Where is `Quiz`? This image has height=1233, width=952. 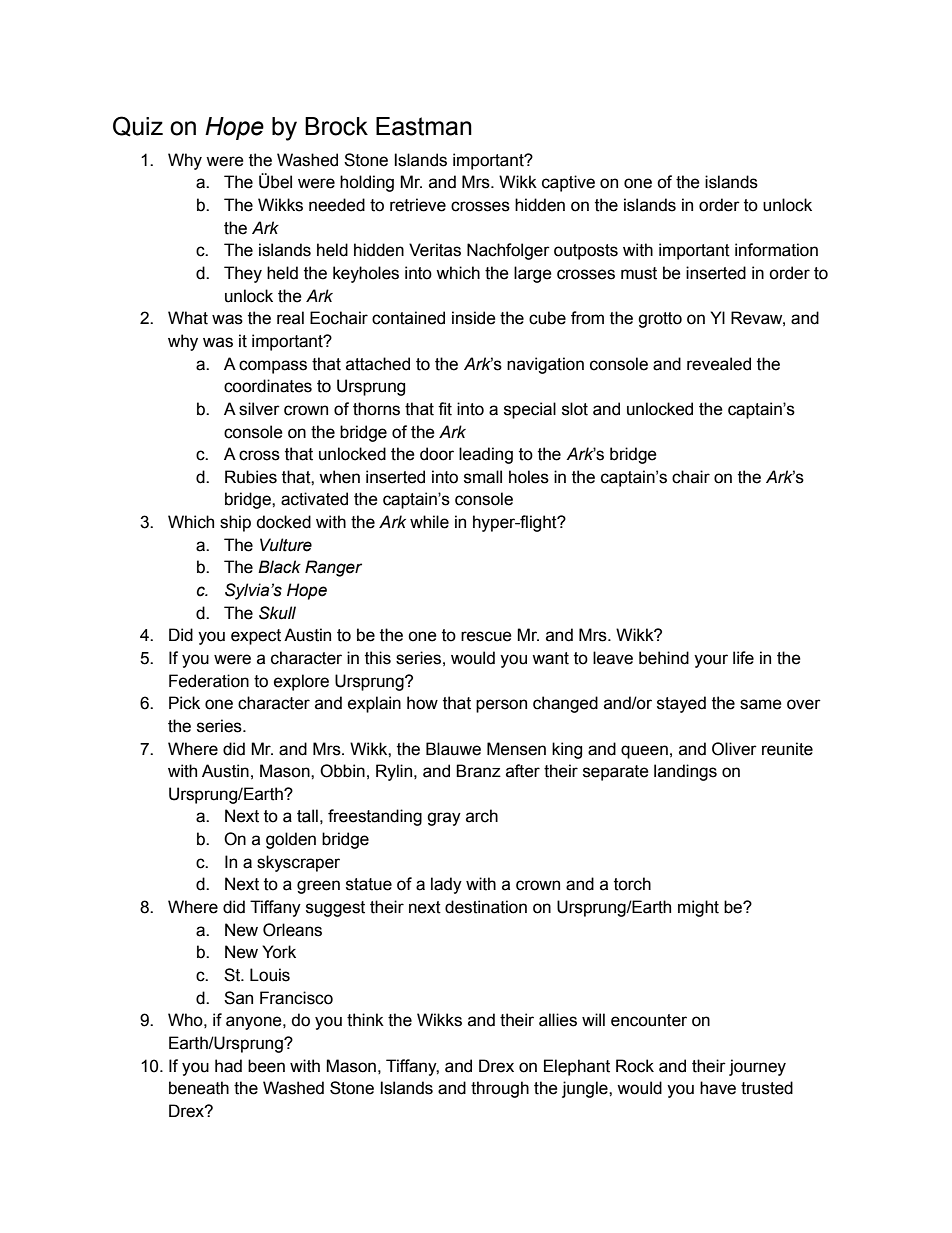
Quiz is located at coordinates (138, 126).
